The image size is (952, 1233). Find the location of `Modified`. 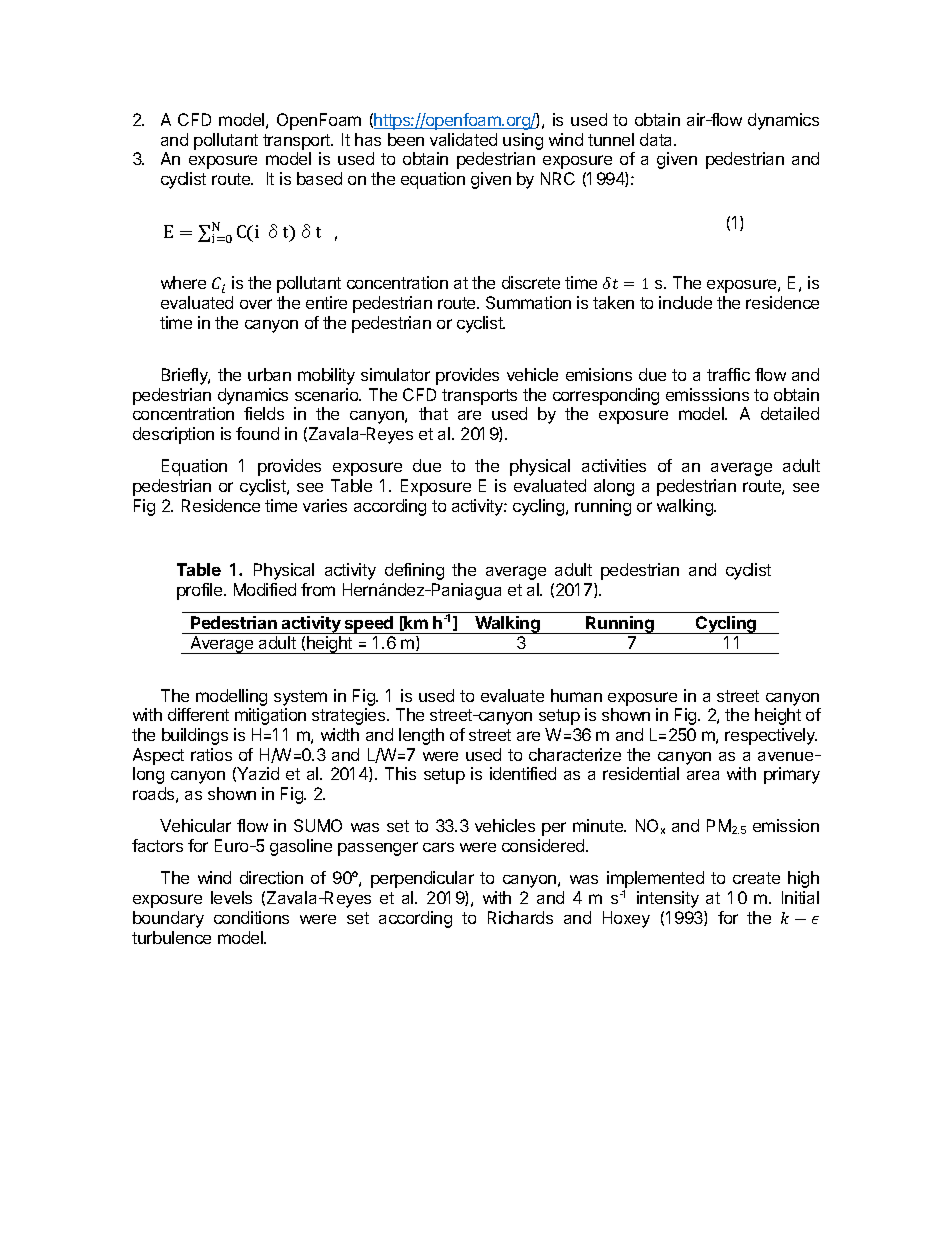

Modified is located at coordinates (265, 589).
